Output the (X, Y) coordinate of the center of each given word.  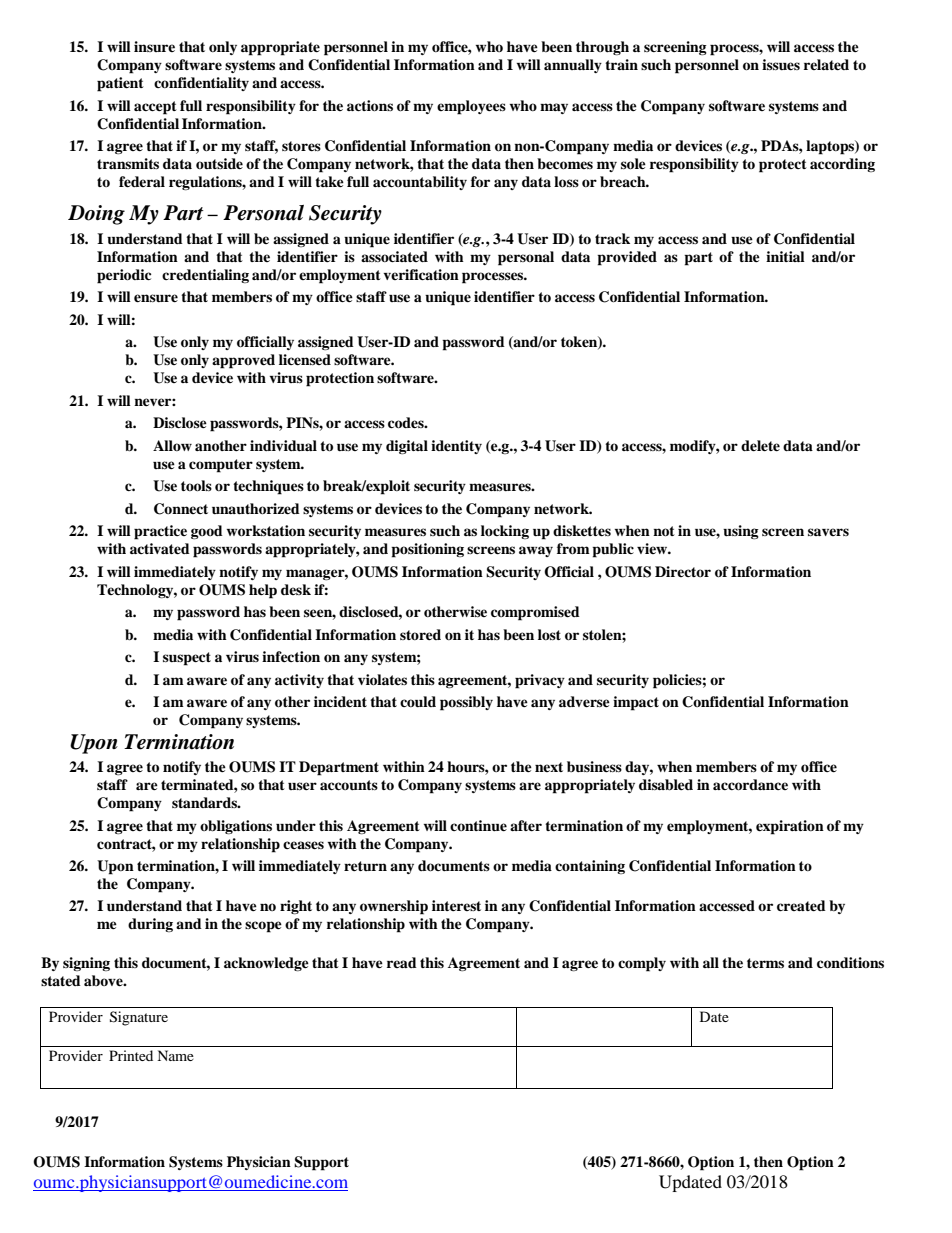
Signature (139, 1018)
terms (765, 963)
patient (120, 84)
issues (781, 64)
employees (471, 107)
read (402, 962)
